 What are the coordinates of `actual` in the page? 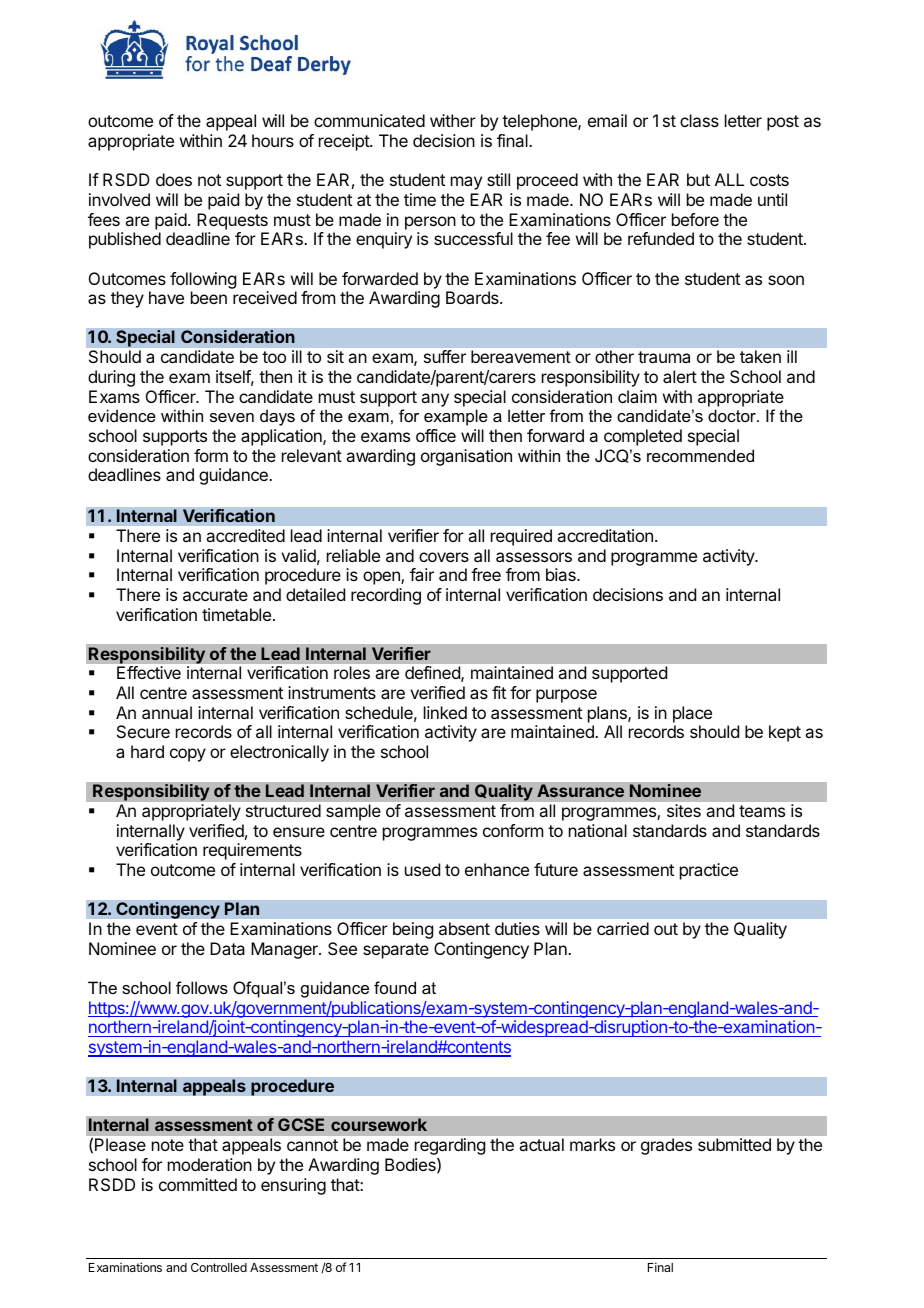 It's located at (541, 1144).
